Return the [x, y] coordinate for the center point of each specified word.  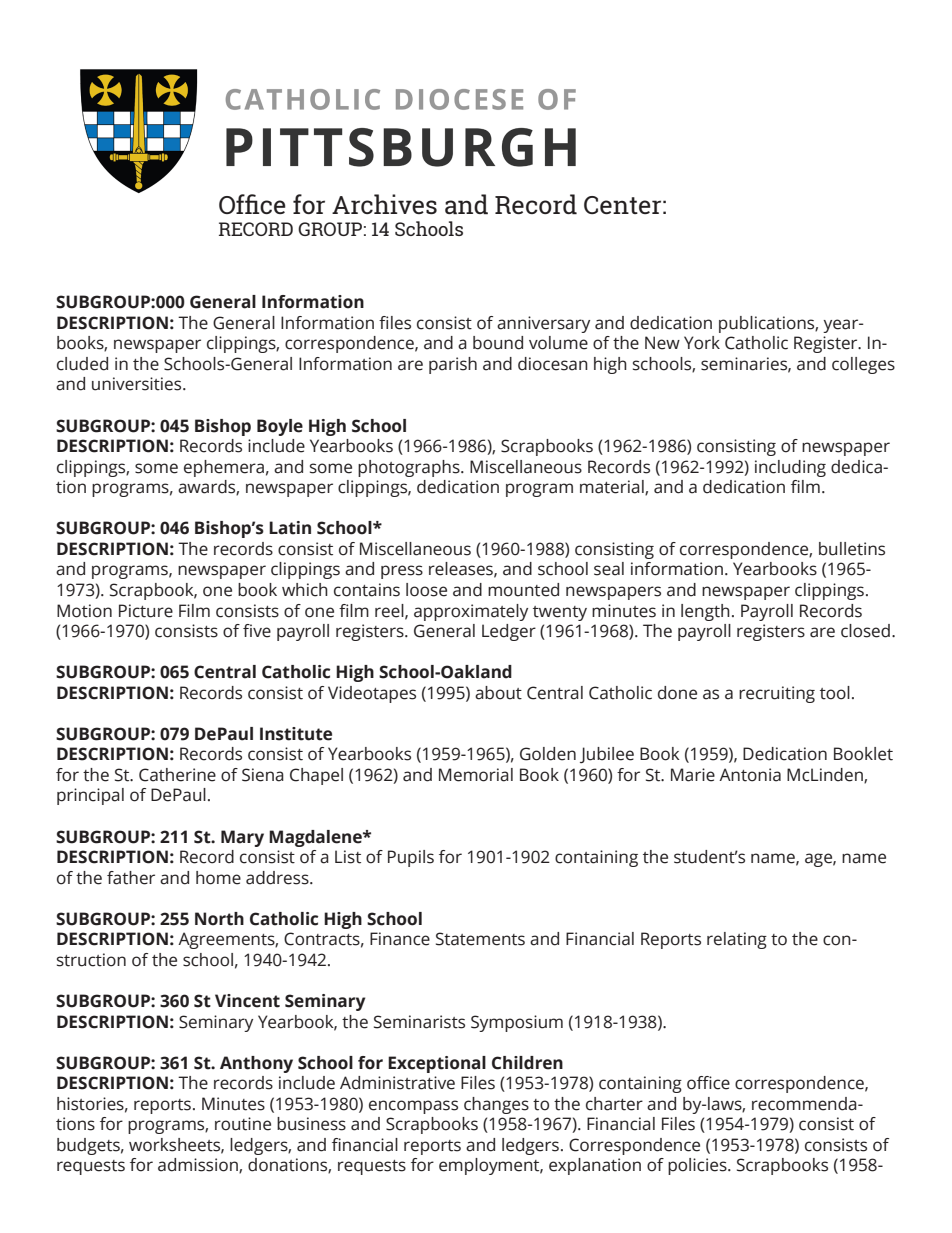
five [257, 631]
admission [199, 1165]
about [498, 693]
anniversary [543, 324]
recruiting [777, 694]
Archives [384, 204]
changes [496, 1105]
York [702, 343]
